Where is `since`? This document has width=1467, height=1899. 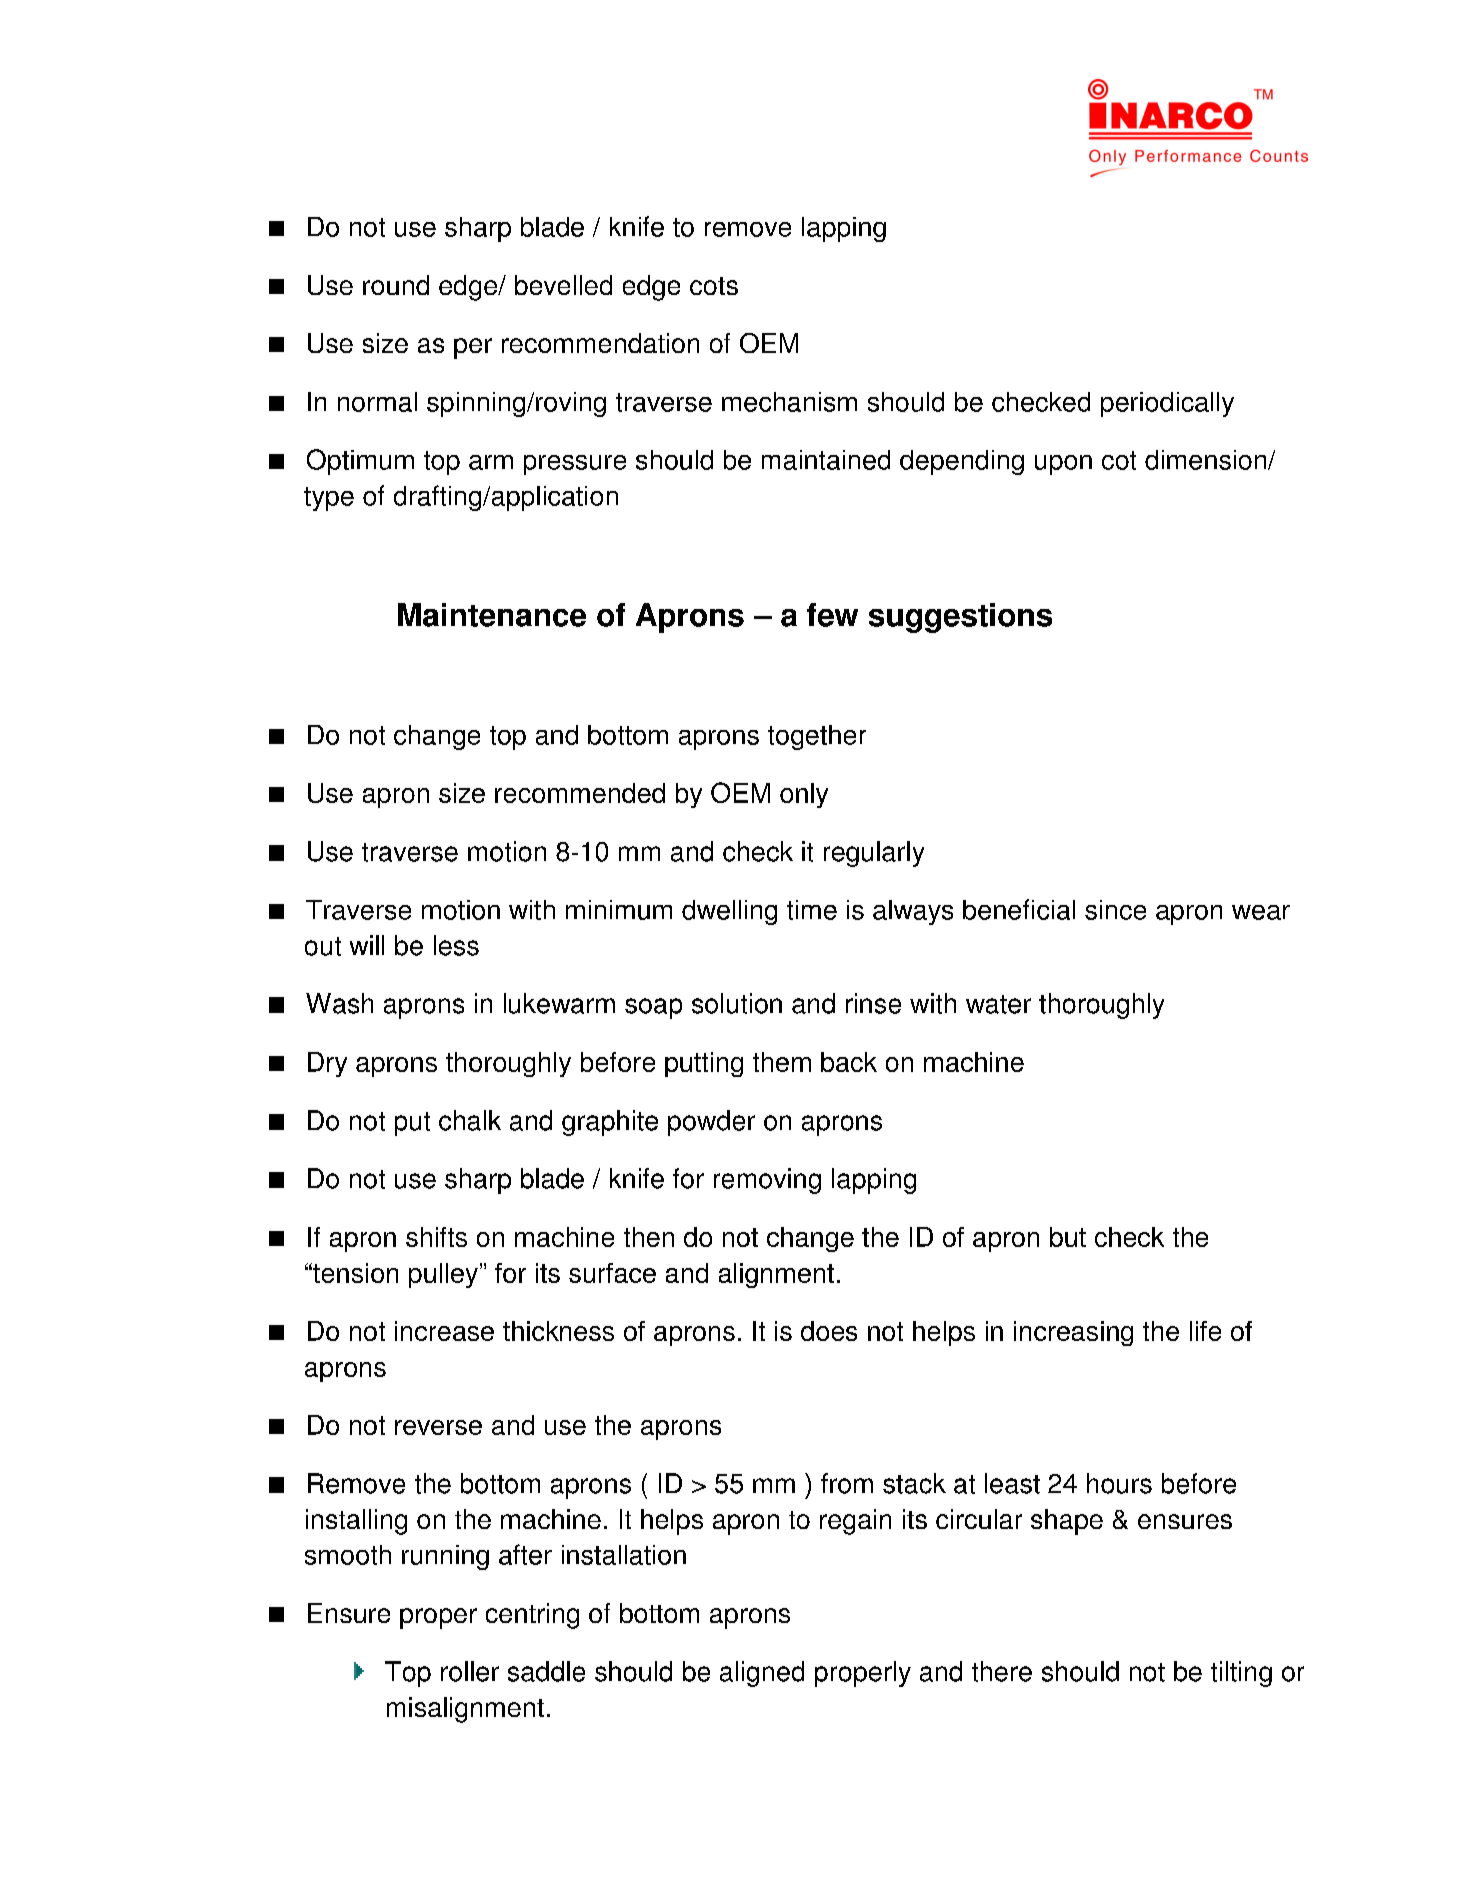 since is located at coordinates (1115, 910).
